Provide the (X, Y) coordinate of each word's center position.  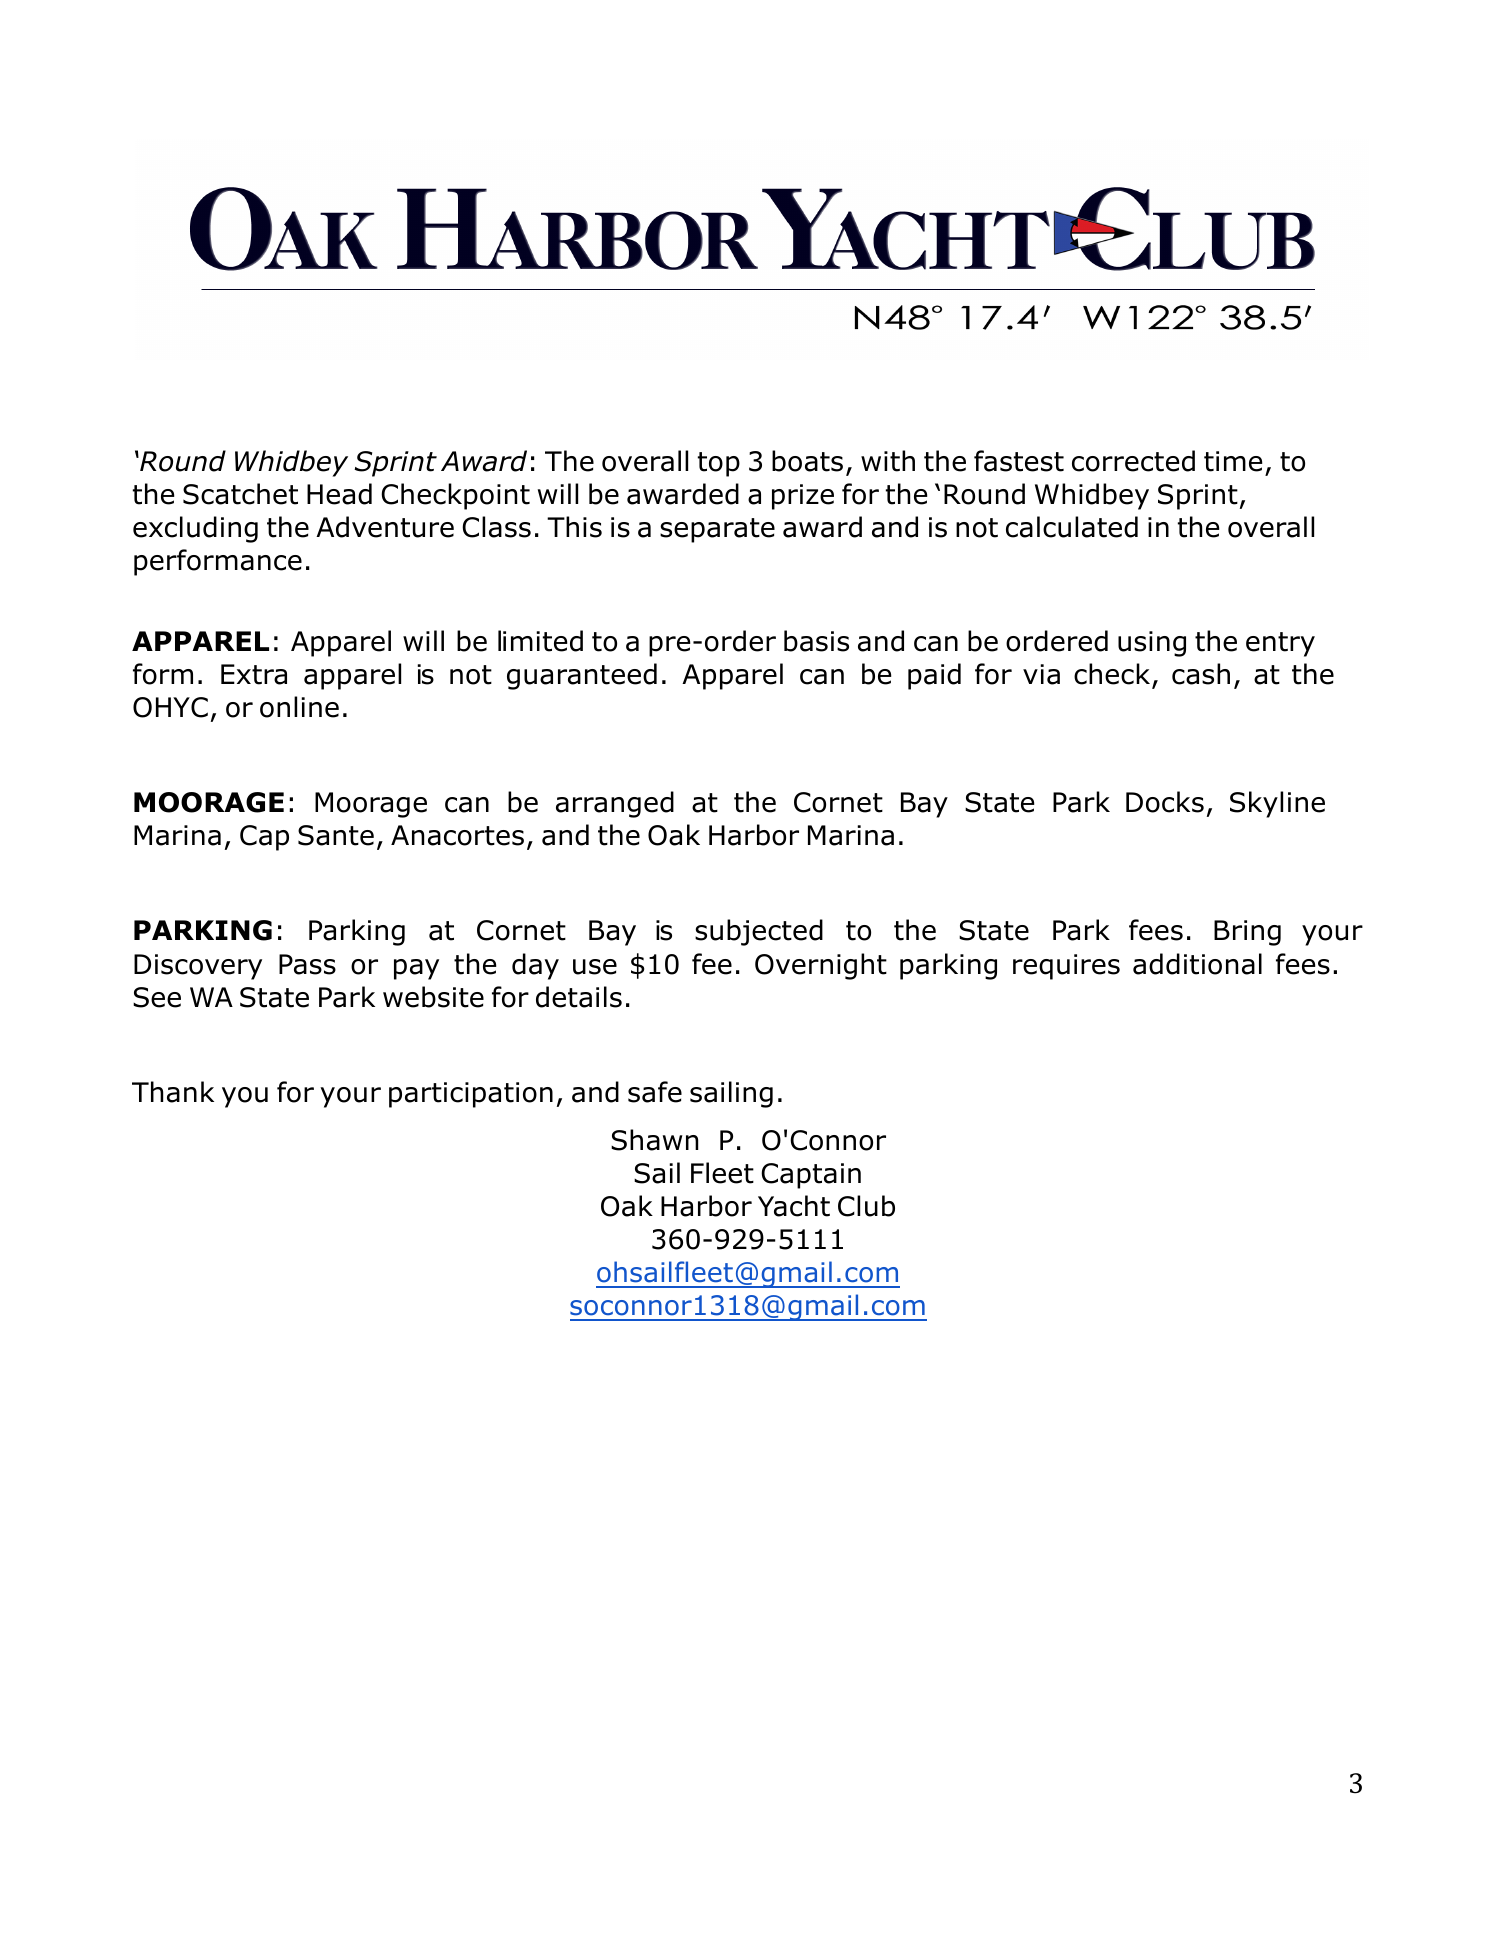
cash (1201, 674)
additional (1197, 964)
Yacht (794, 1206)
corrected (1133, 461)
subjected (759, 932)
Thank (173, 1092)
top (719, 464)
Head (339, 494)
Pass (307, 964)
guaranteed (582, 676)
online (299, 707)
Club (866, 1206)
